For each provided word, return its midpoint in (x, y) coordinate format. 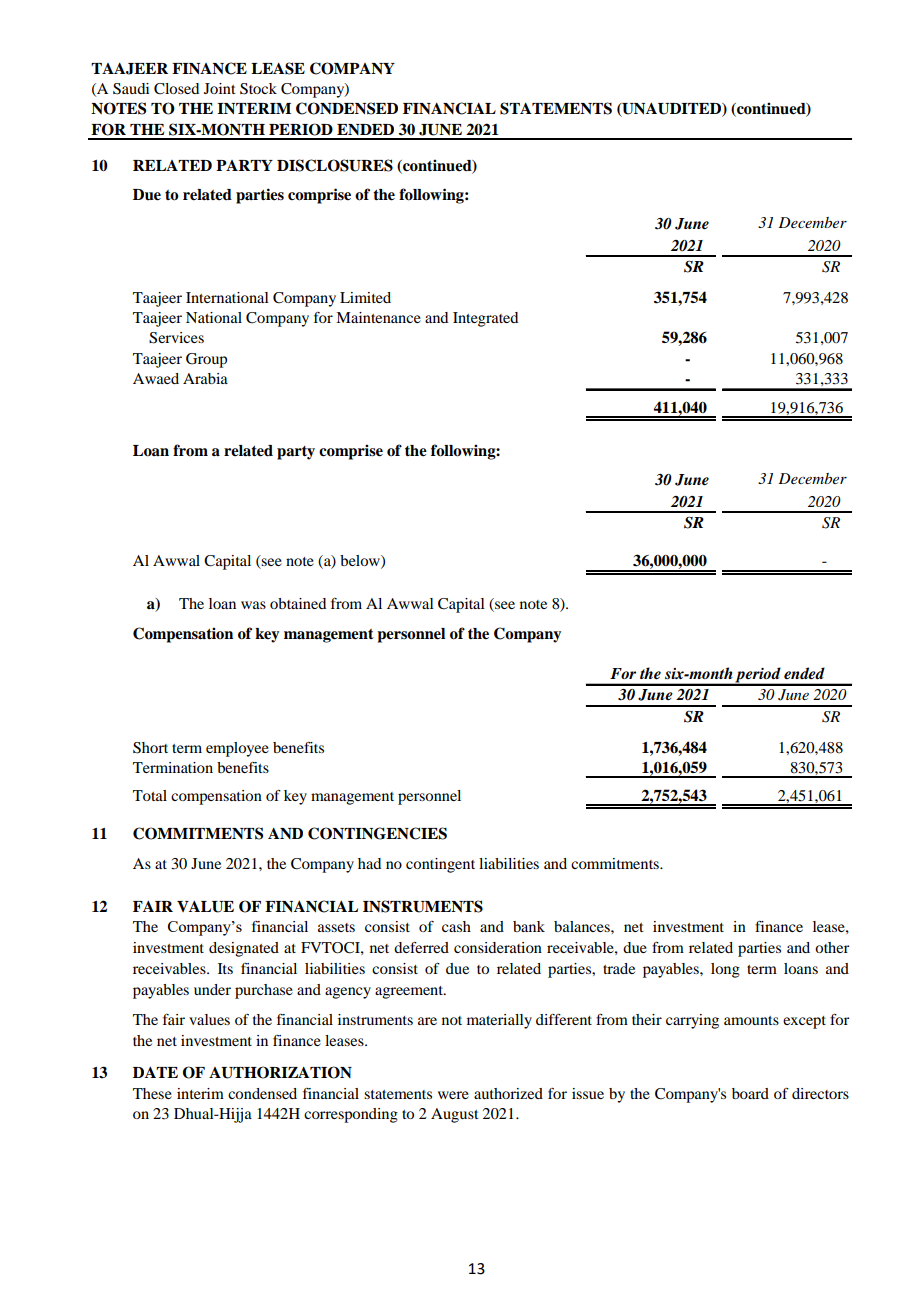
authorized (508, 1093)
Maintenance (378, 317)
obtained (298, 603)
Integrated (485, 319)
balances (583, 926)
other (832, 947)
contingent (440, 865)
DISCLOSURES (335, 165)
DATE (155, 1072)
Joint (220, 88)
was (253, 605)
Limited (365, 297)
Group (206, 360)
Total (150, 795)
